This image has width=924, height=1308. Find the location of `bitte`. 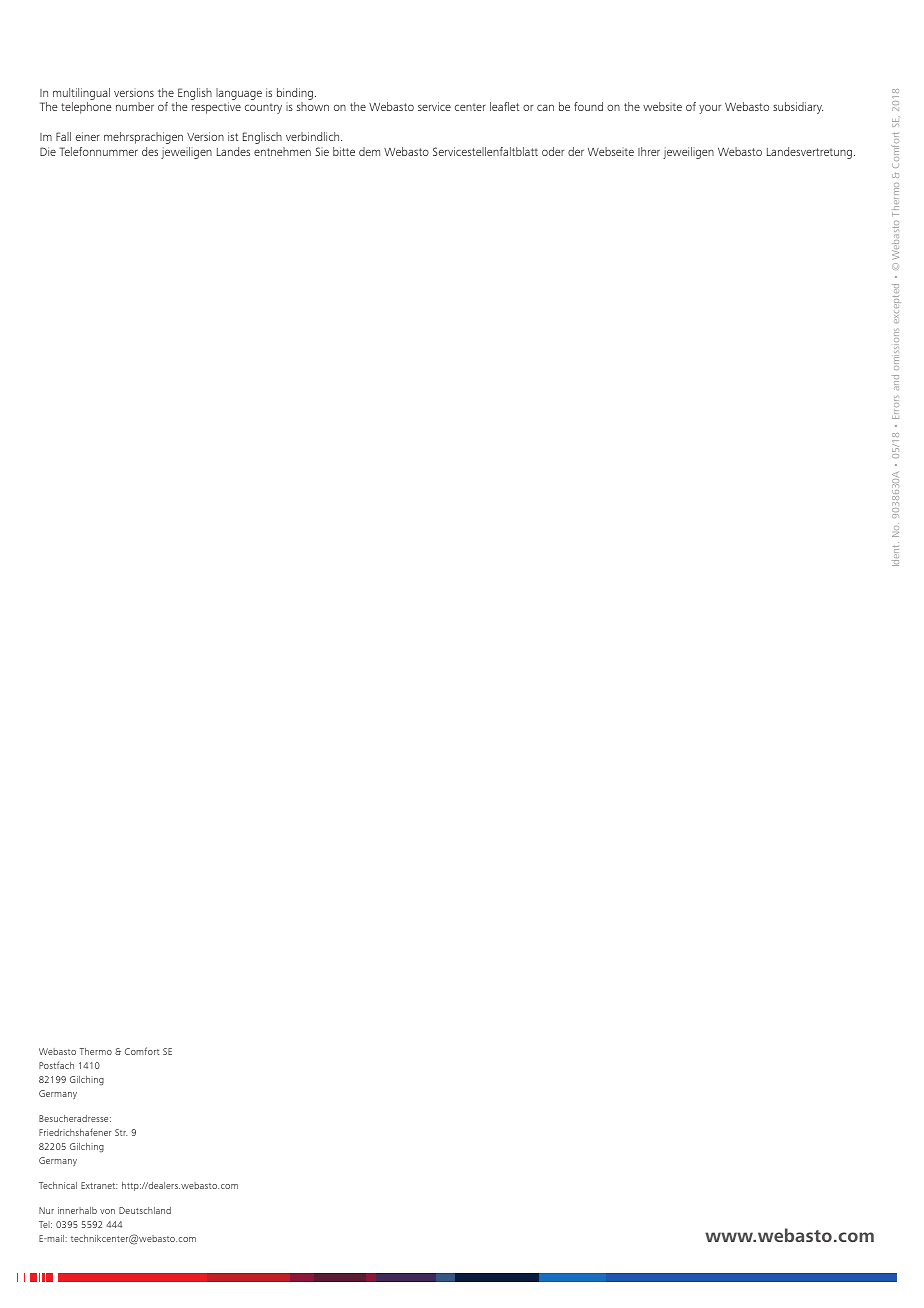

bitte is located at coordinates (344, 151).
